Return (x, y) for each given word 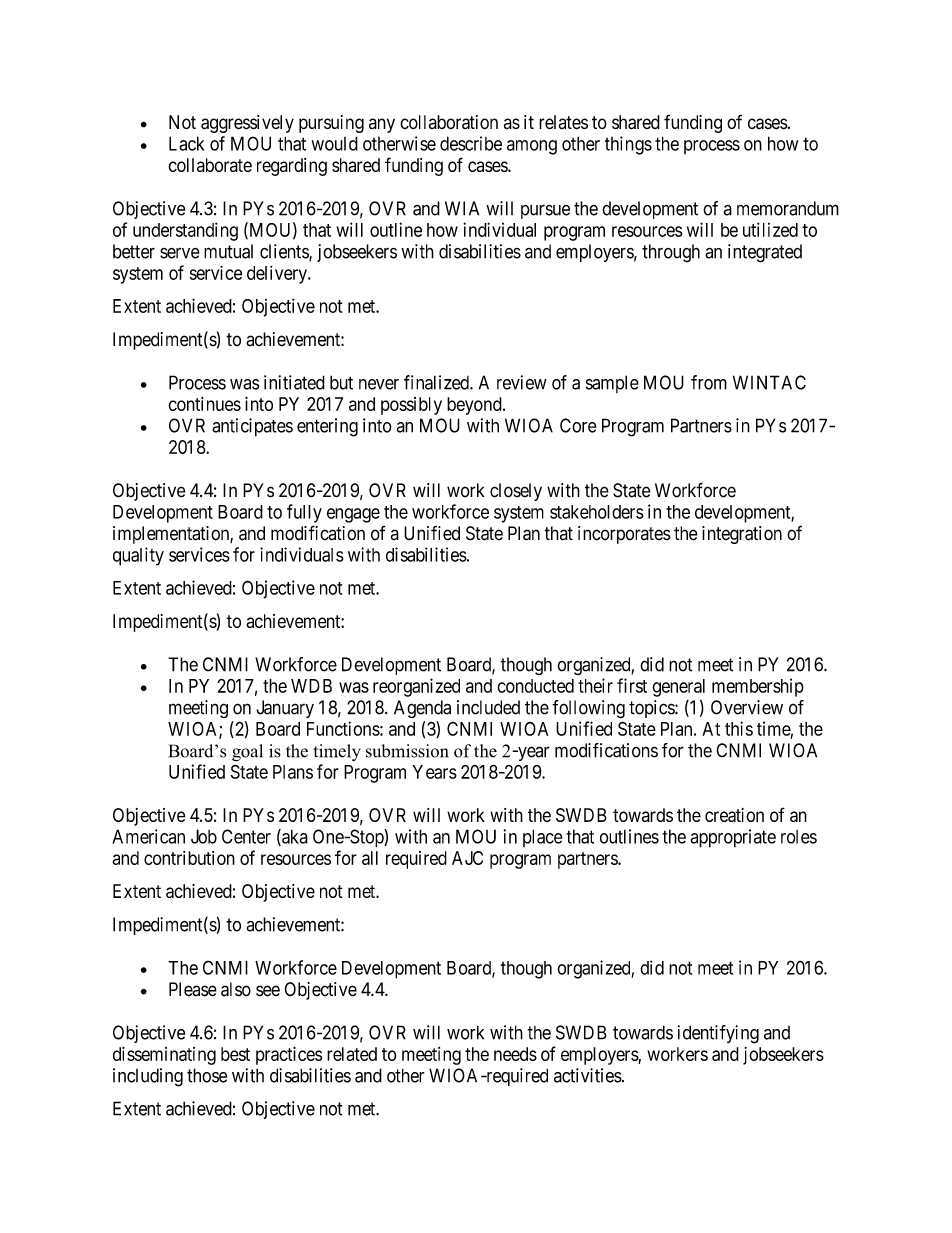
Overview (747, 707)
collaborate (210, 165)
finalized (437, 382)
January (285, 709)
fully (304, 513)
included (488, 707)
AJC (467, 858)
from (709, 382)
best (235, 1054)
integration (742, 535)
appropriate (733, 838)
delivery (278, 275)
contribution (189, 858)
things (628, 145)
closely (516, 492)
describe (471, 143)
